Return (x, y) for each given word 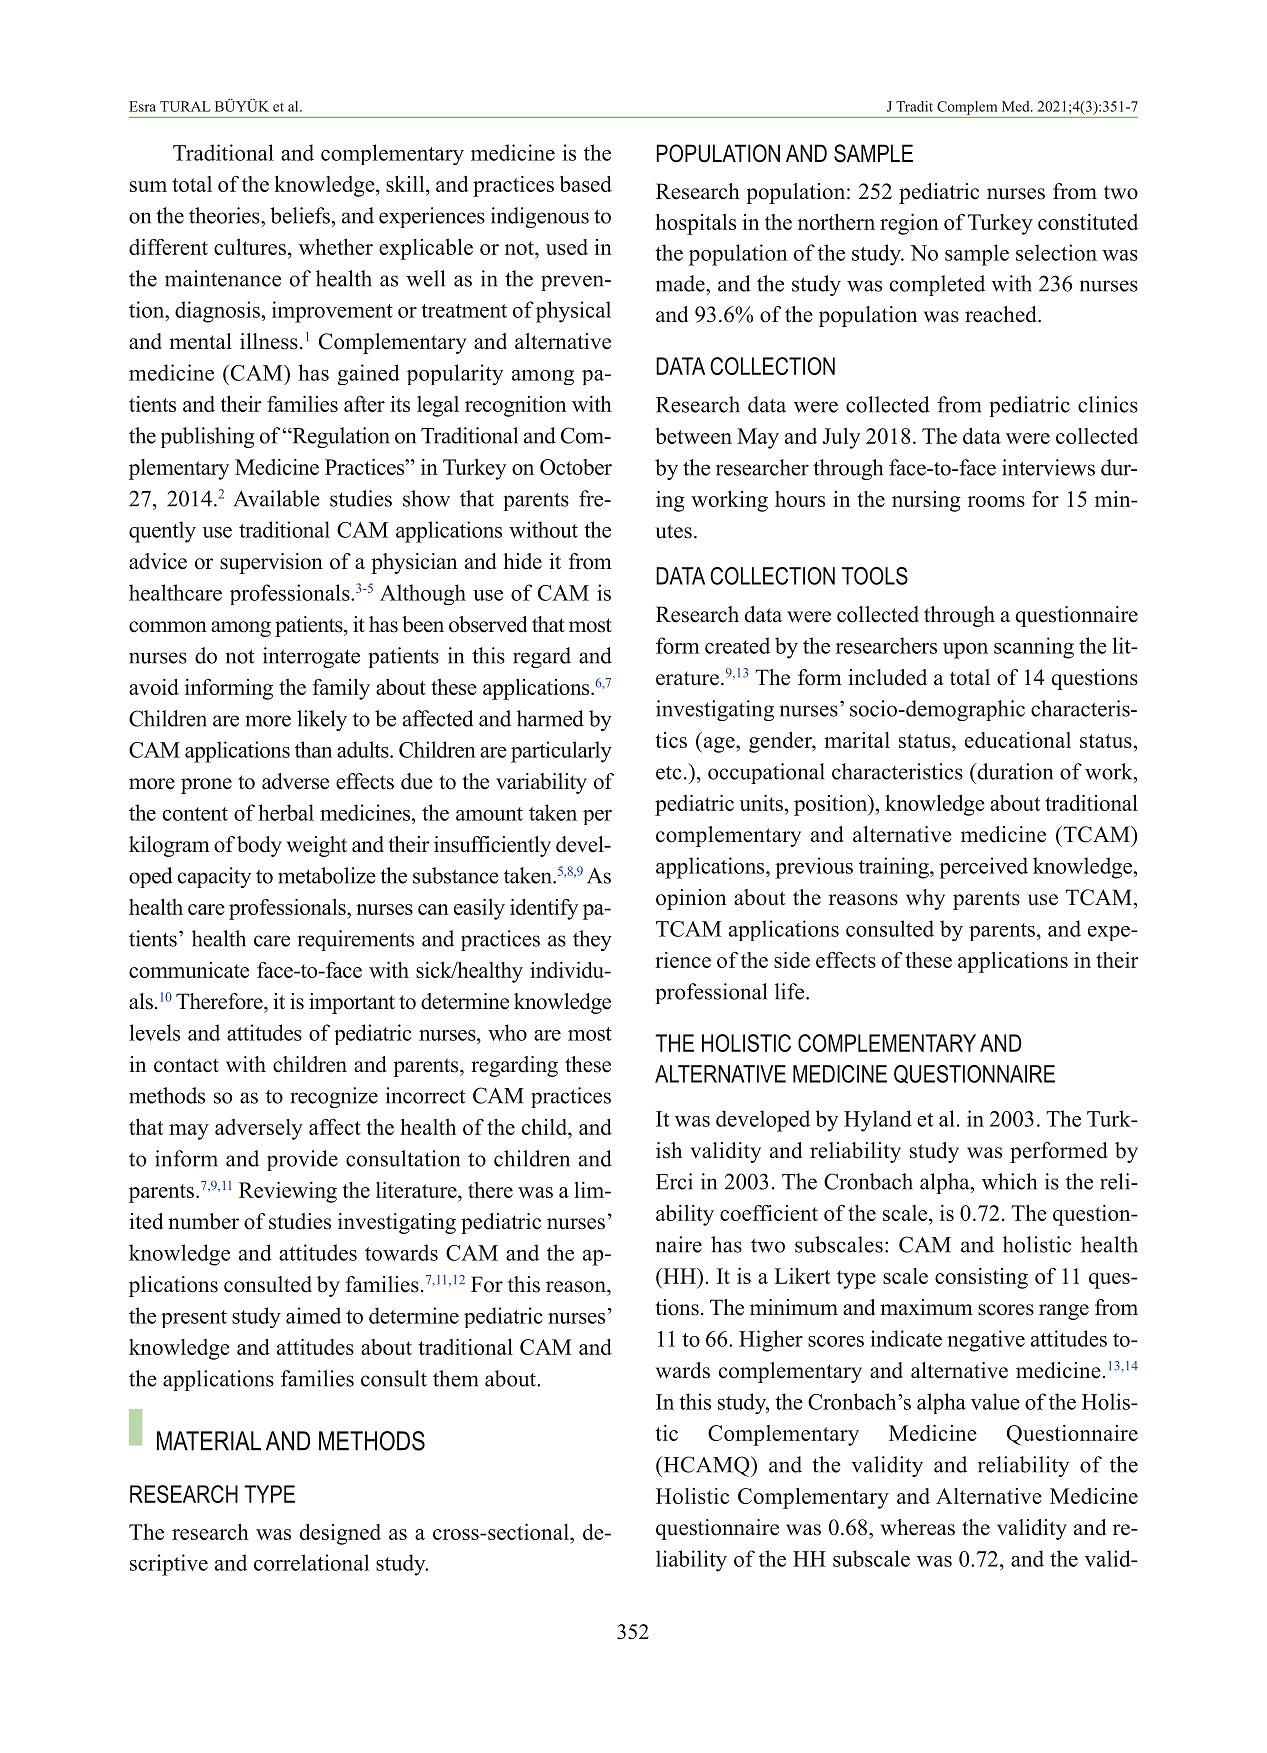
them (455, 1378)
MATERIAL (209, 1441)
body (259, 846)
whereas (918, 1527)
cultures (250, 247)
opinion (691, 899)
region (909, 224)
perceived (983, 868)
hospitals (696, 224)
